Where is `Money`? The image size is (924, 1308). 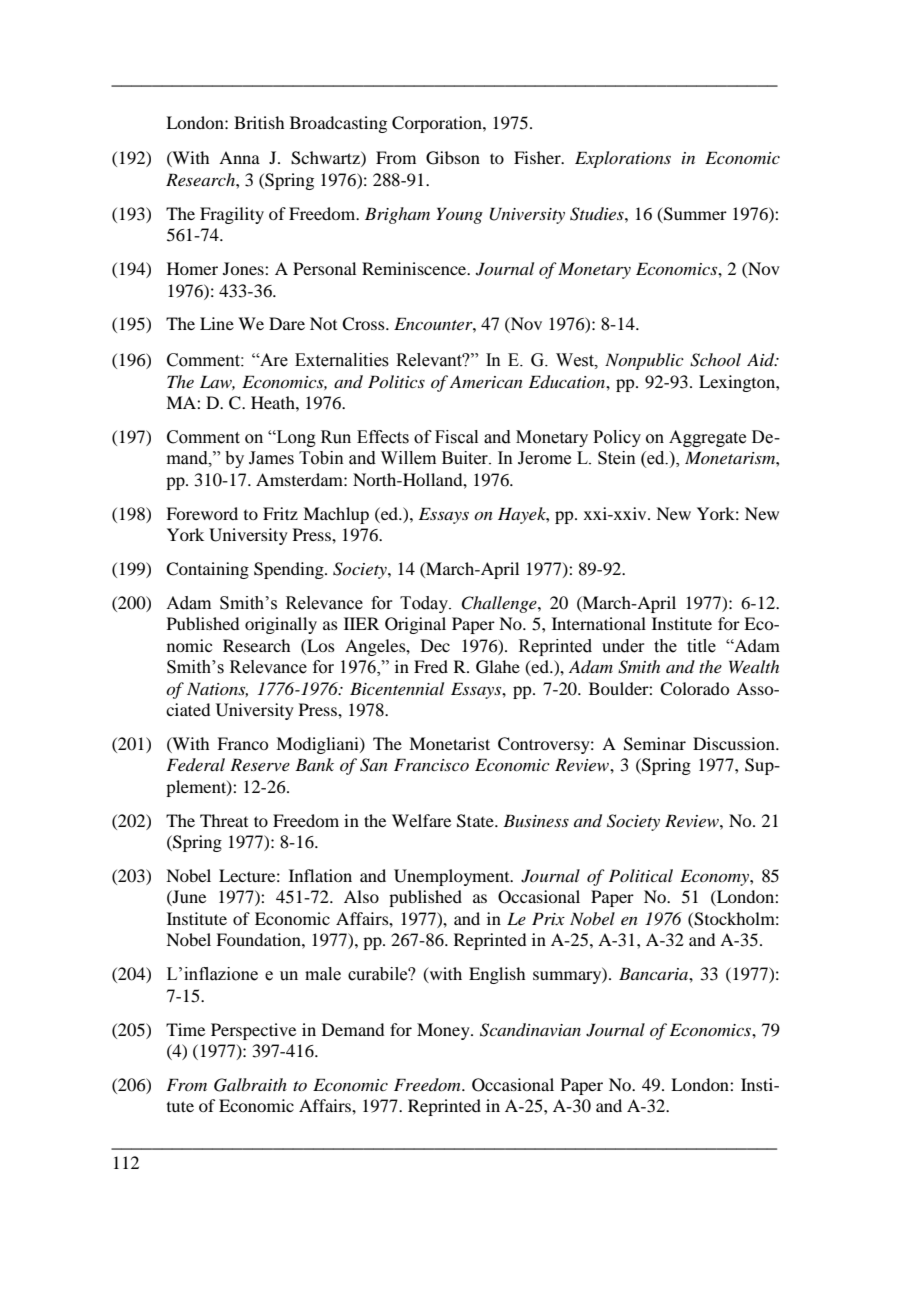
Money is located at coordinates (444, 1031).
